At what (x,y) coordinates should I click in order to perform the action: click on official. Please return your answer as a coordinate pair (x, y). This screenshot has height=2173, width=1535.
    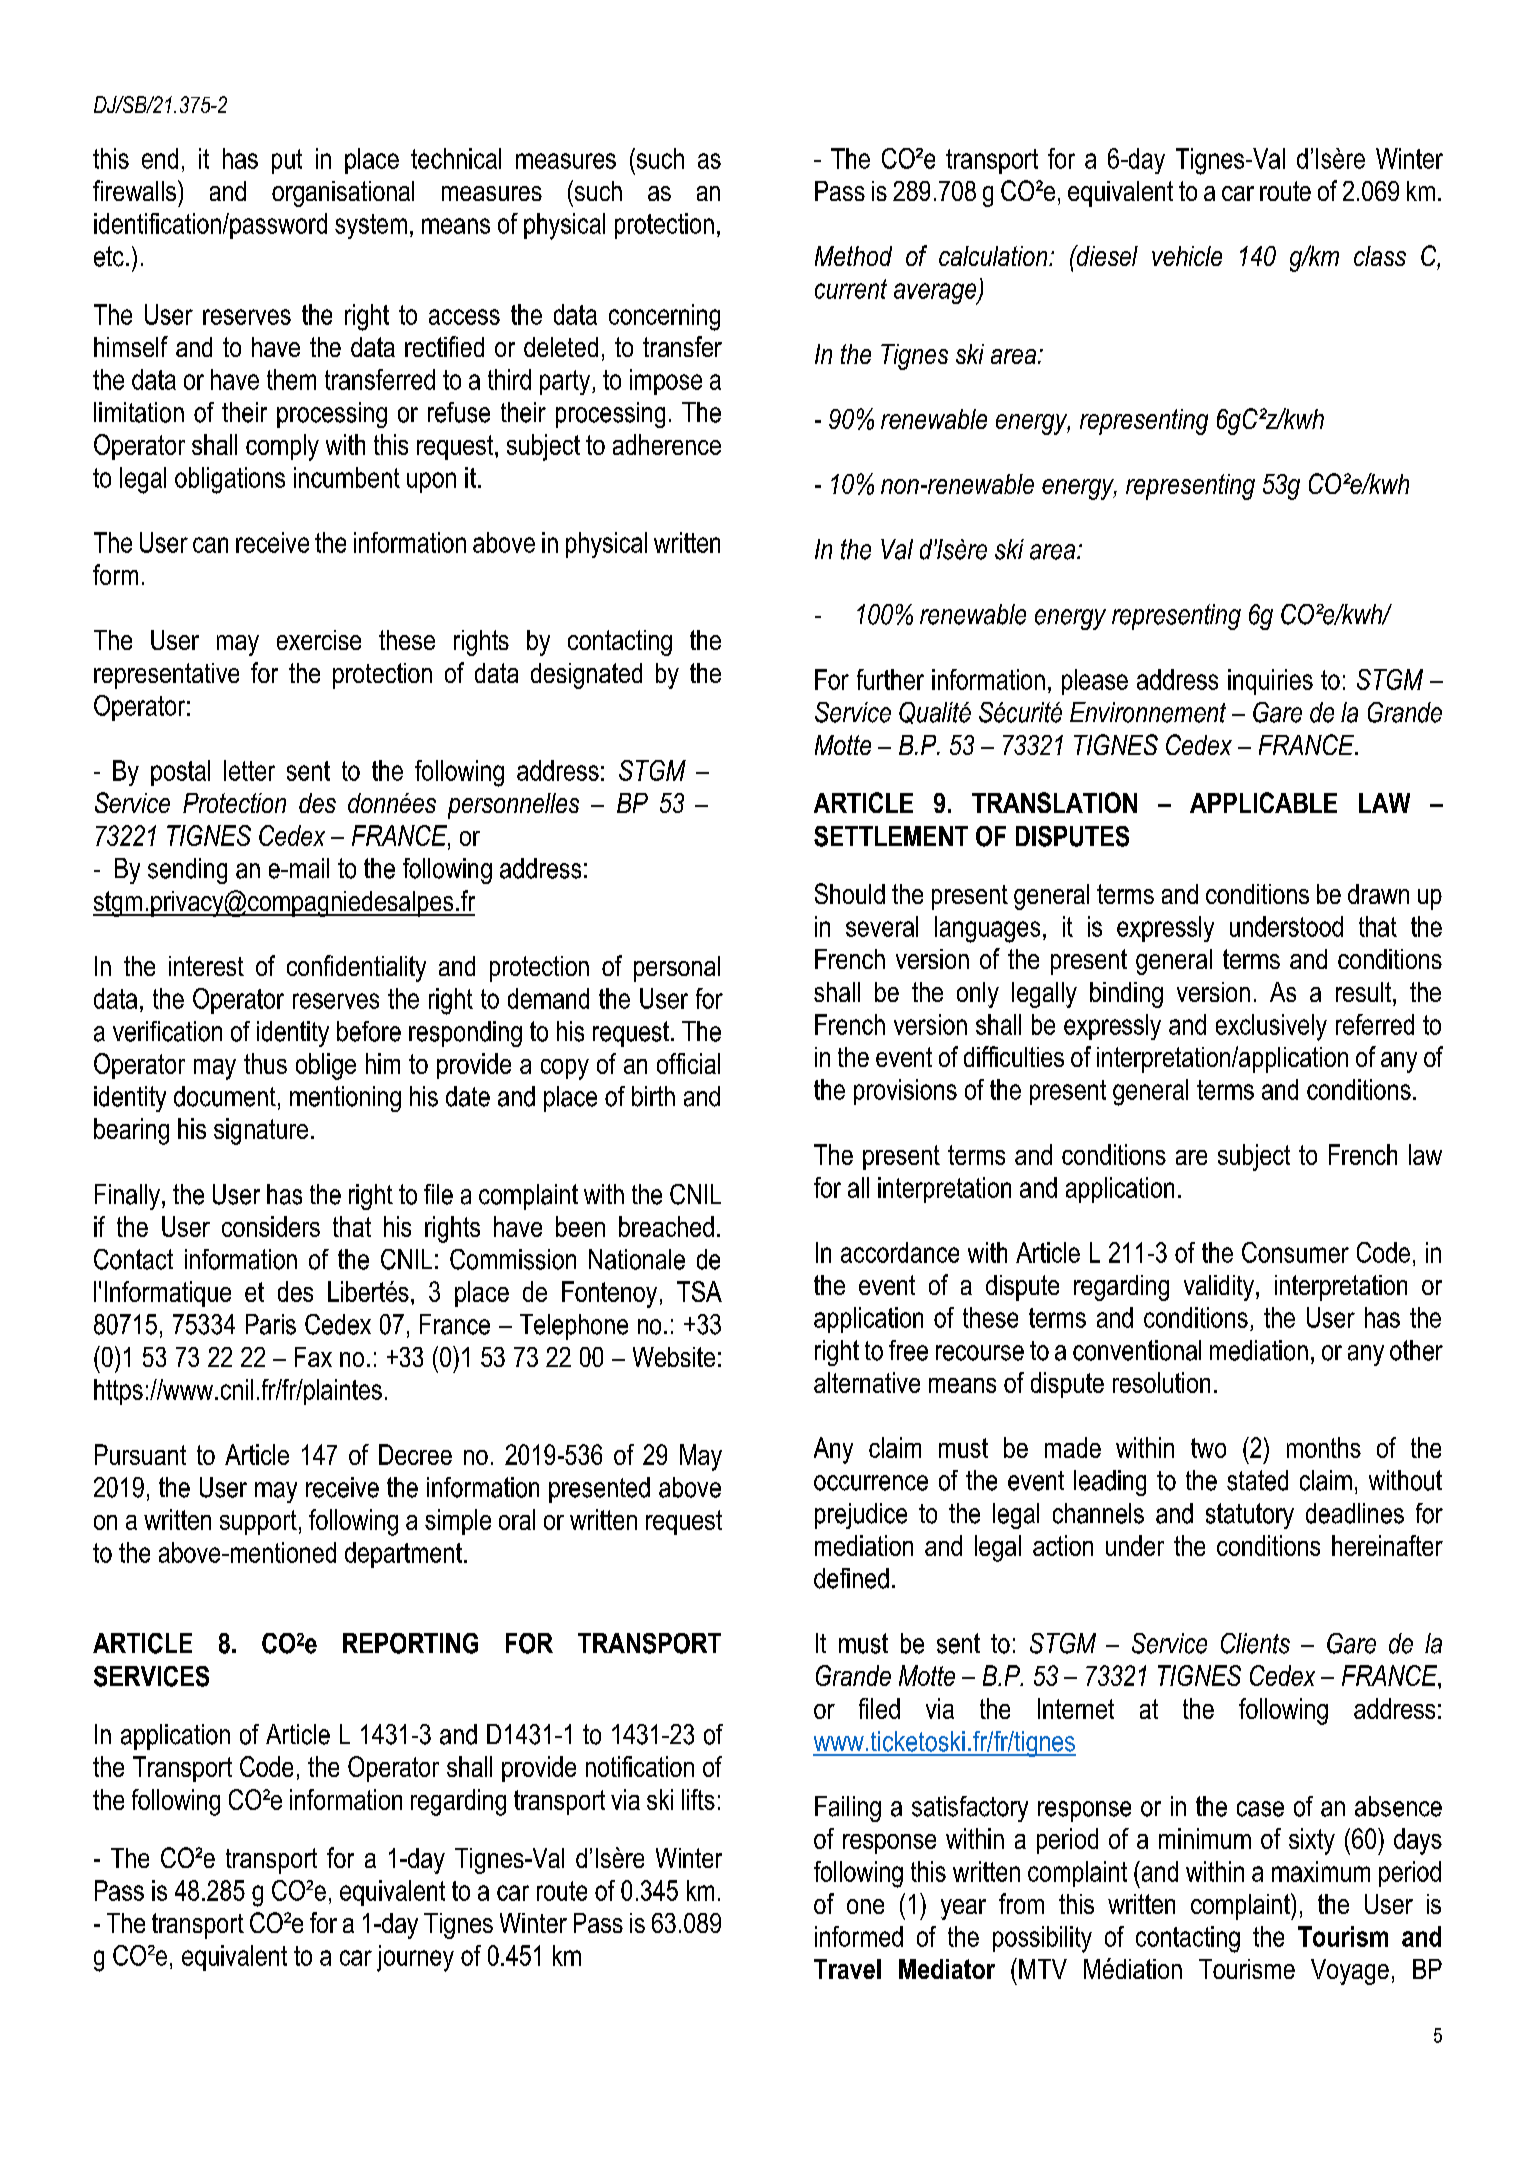
    Looking at the image, I should click on (688, 1063).
